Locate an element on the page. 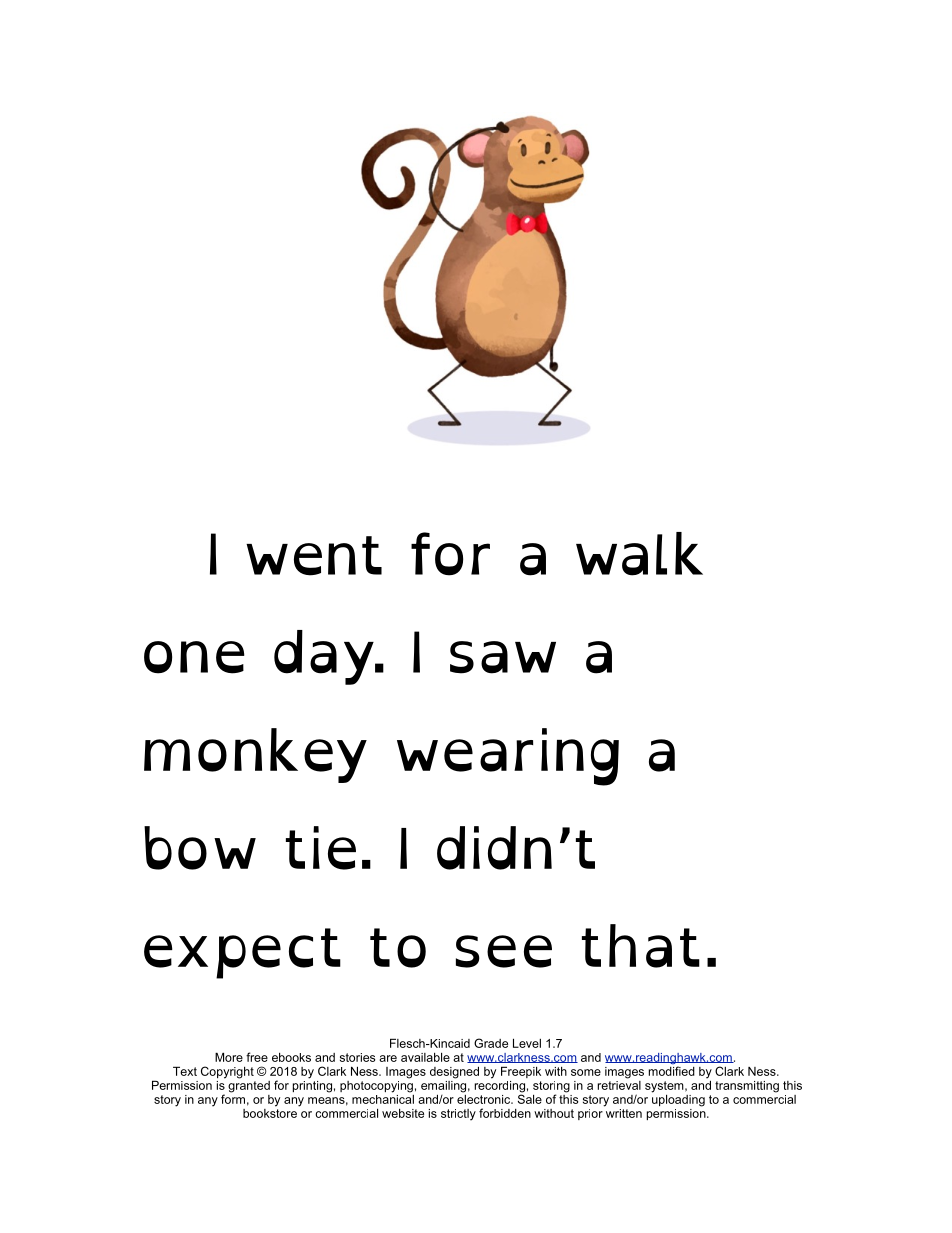  saw is located at coordinates (503, 657).
